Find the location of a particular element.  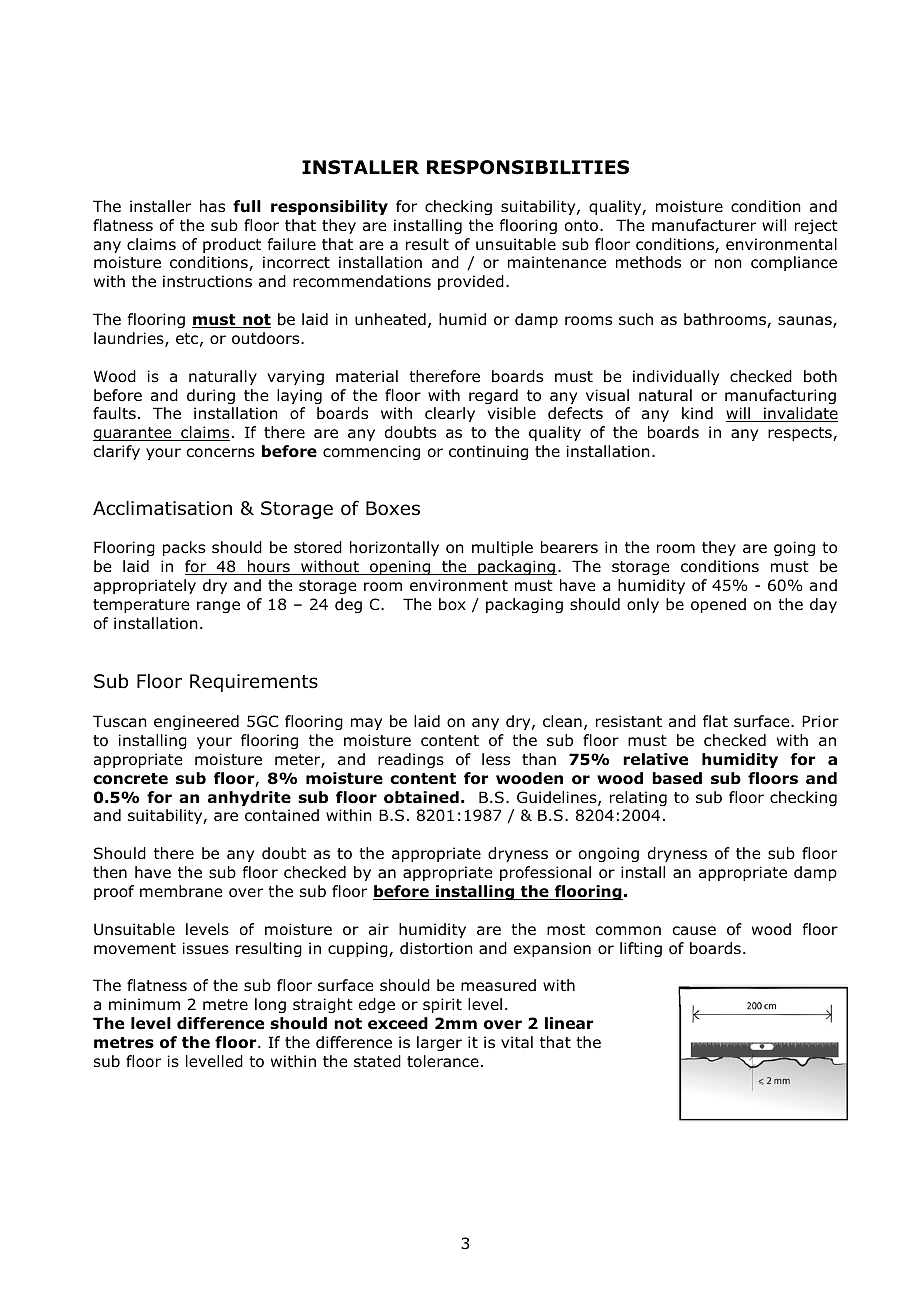

minimum is located at coordinates (144, 1004).
